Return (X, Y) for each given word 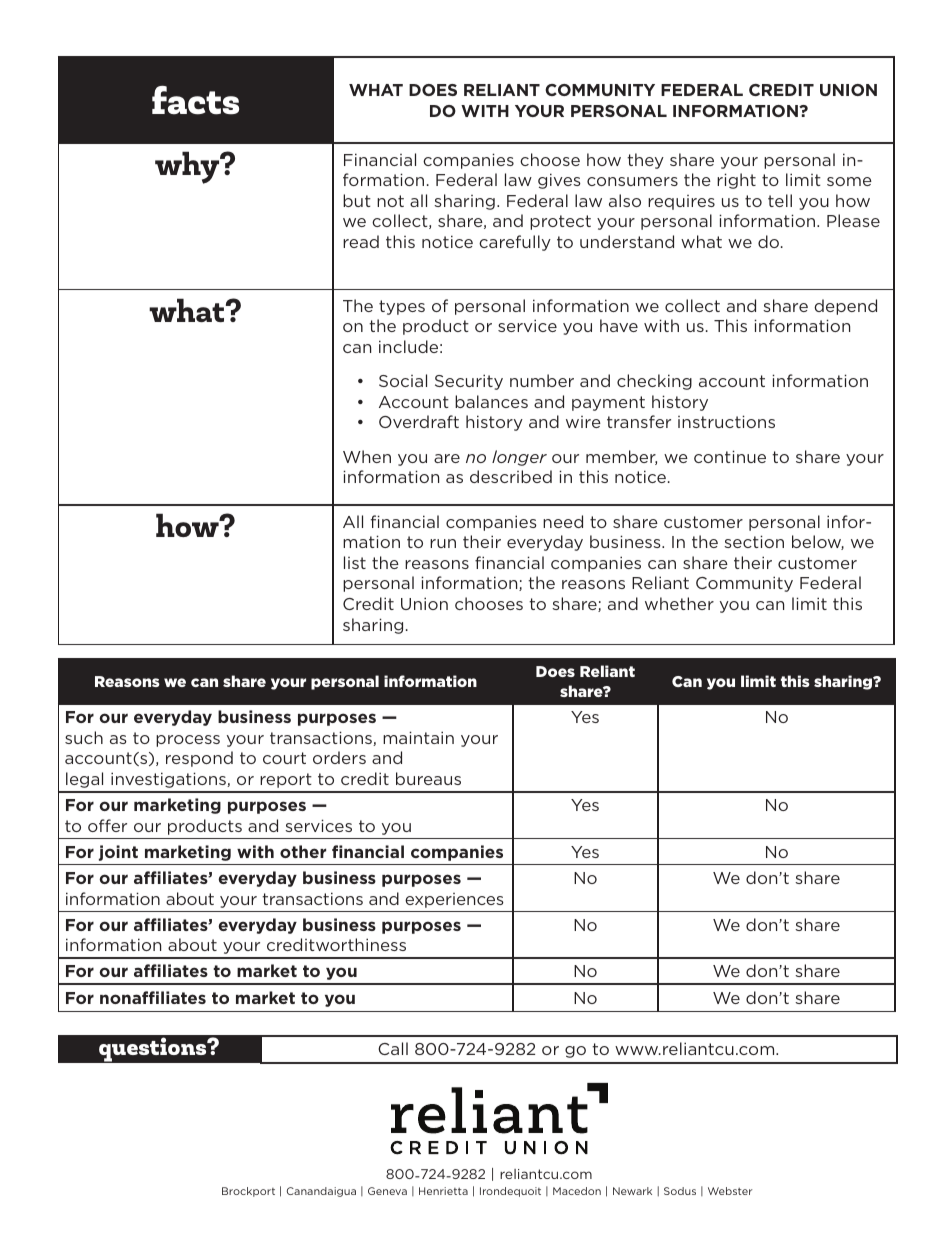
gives (559, 181)
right (736, 181)
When (367, 456)
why (188, 167)
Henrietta (443, 1191)
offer (107, 825)
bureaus (428, 778)
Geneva (387, 1191)
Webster (730, 1191)
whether (679, 603)
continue (730, 456)
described (511, 476)
